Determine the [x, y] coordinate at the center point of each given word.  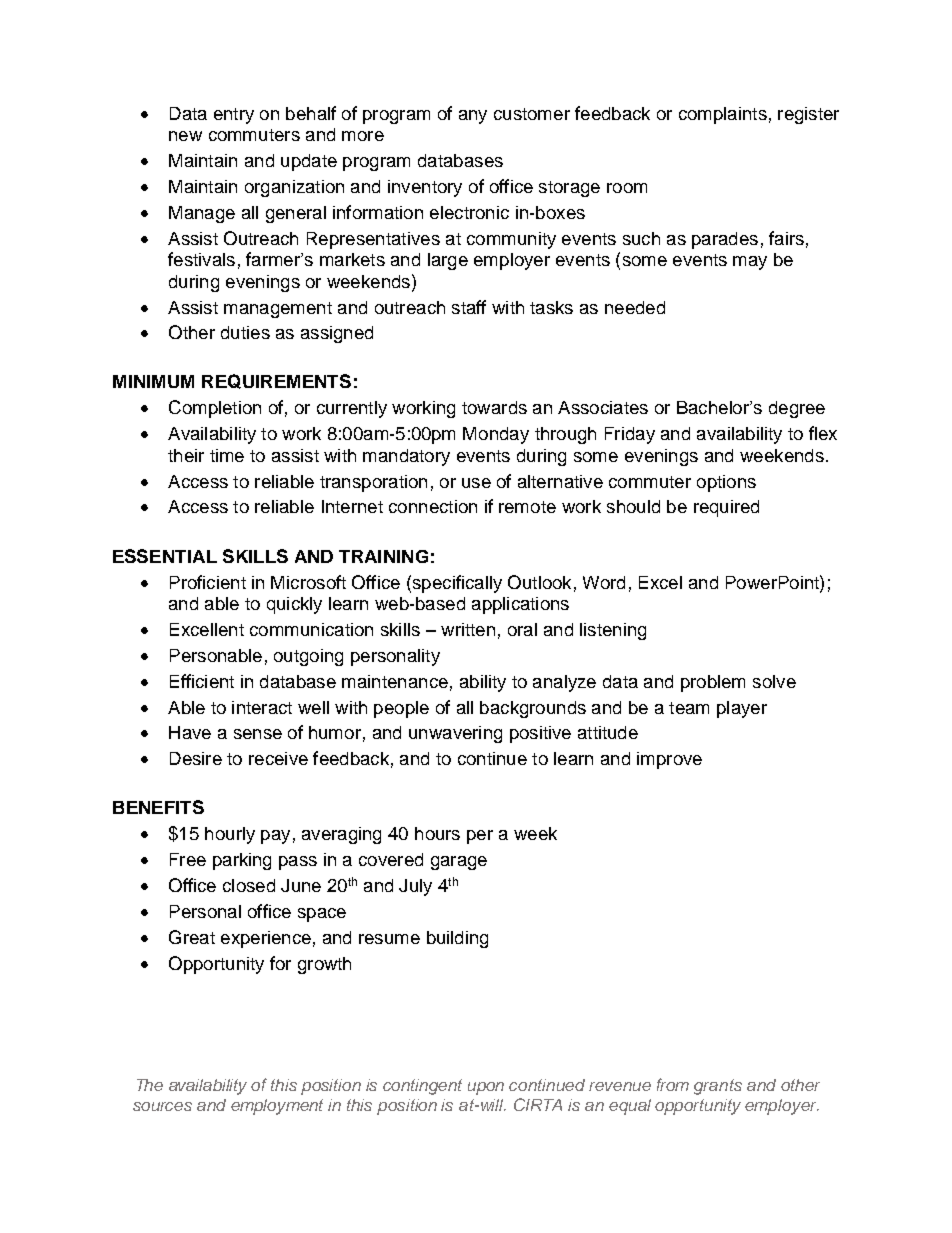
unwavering [455, 734]
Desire [196, 758]
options [726, 483]
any [473, 117]
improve [669, 760]
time [227, 455]
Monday [496, 435]
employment [277, 1107]
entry [234, 116]
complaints [723, 115]
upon [486, 1088]
